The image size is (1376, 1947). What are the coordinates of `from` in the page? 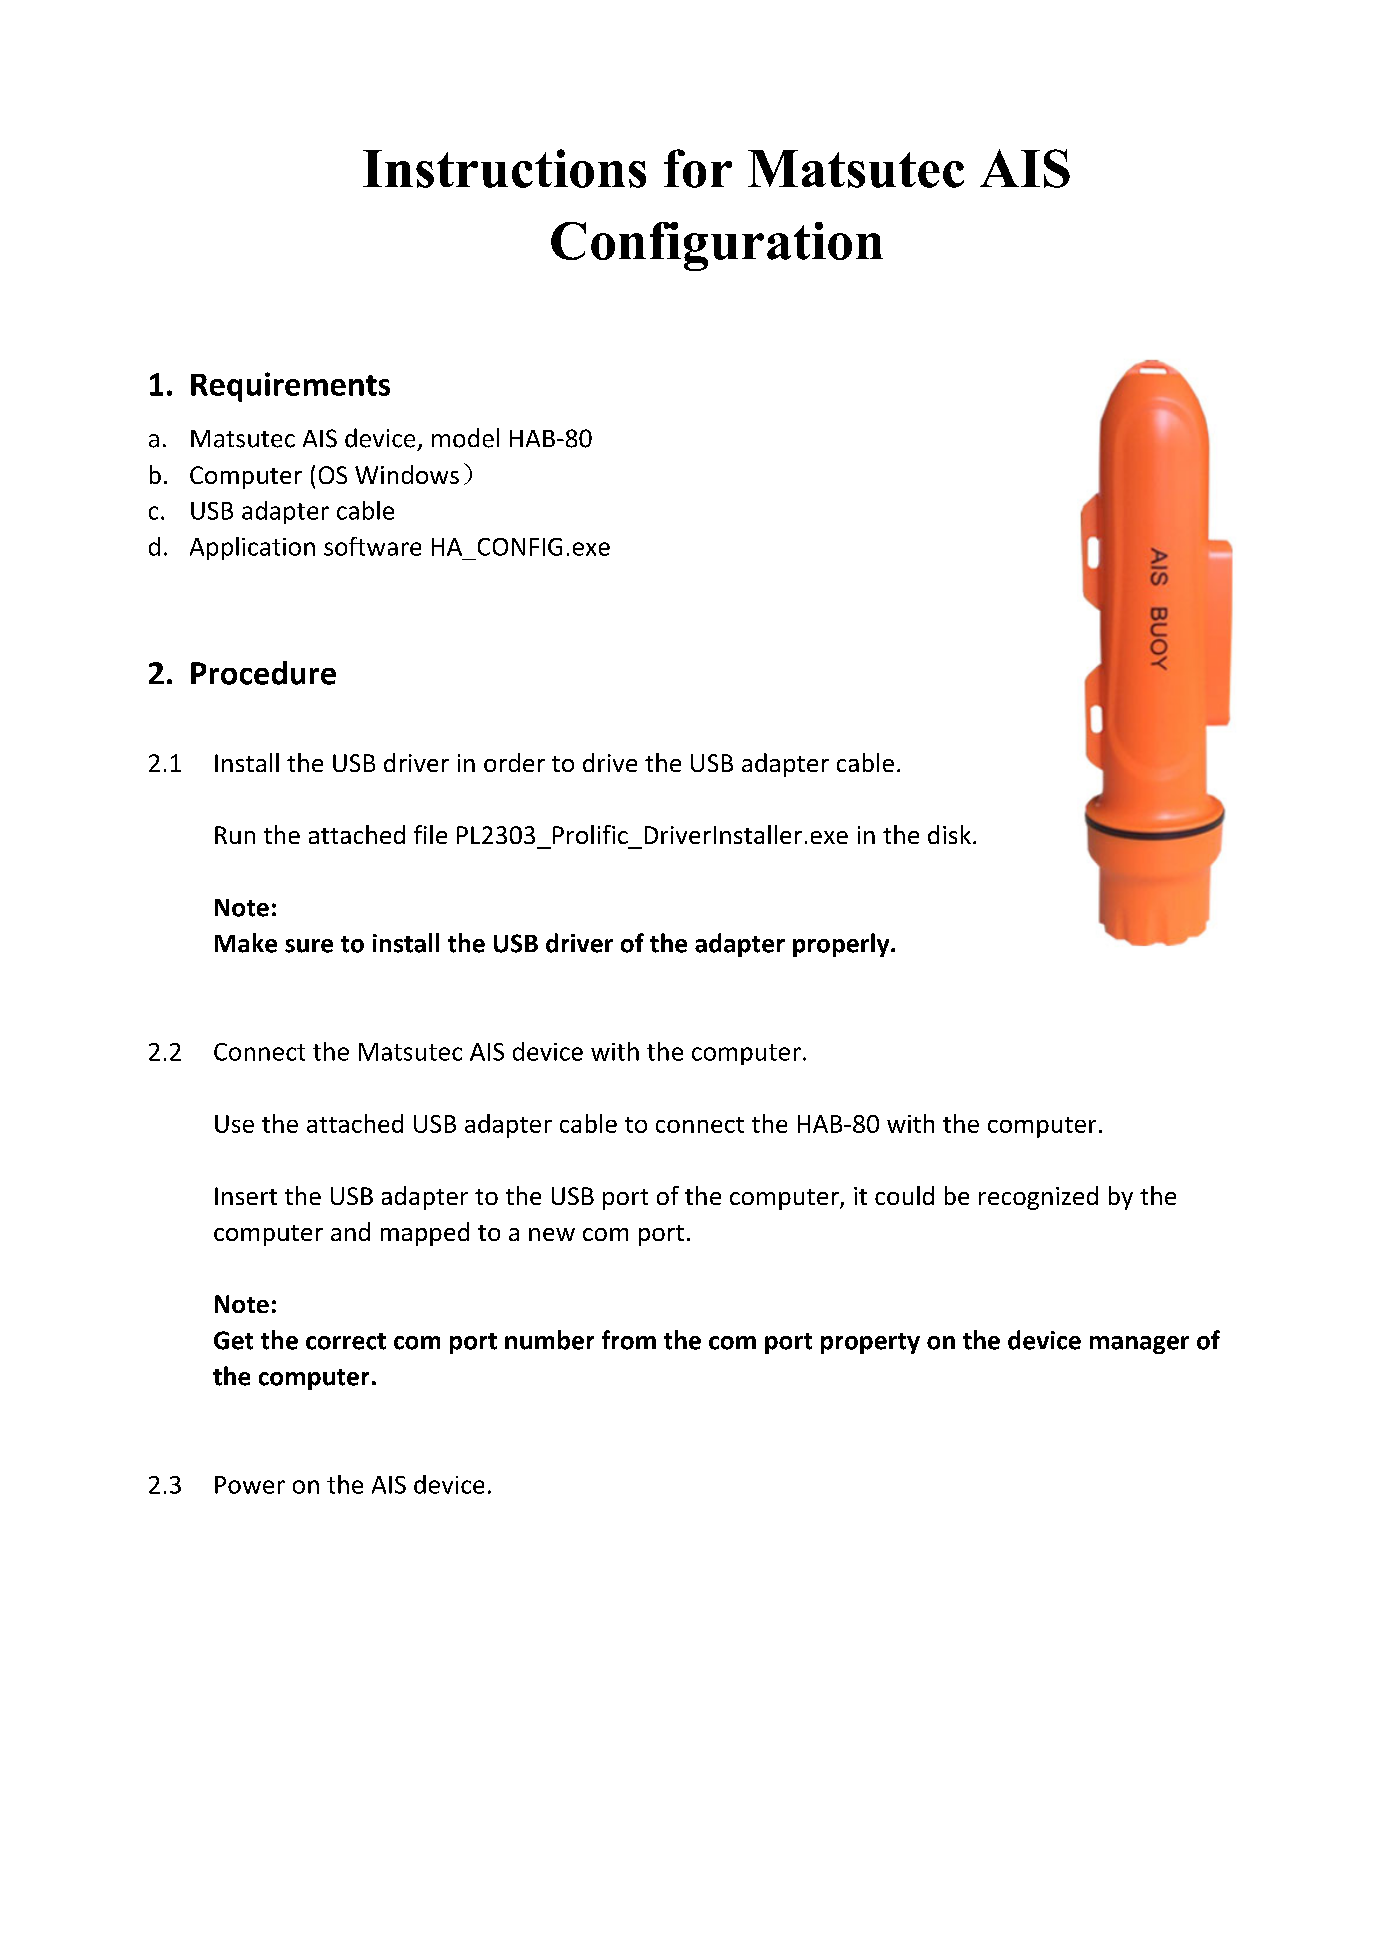 It's located at (629, 1340).
